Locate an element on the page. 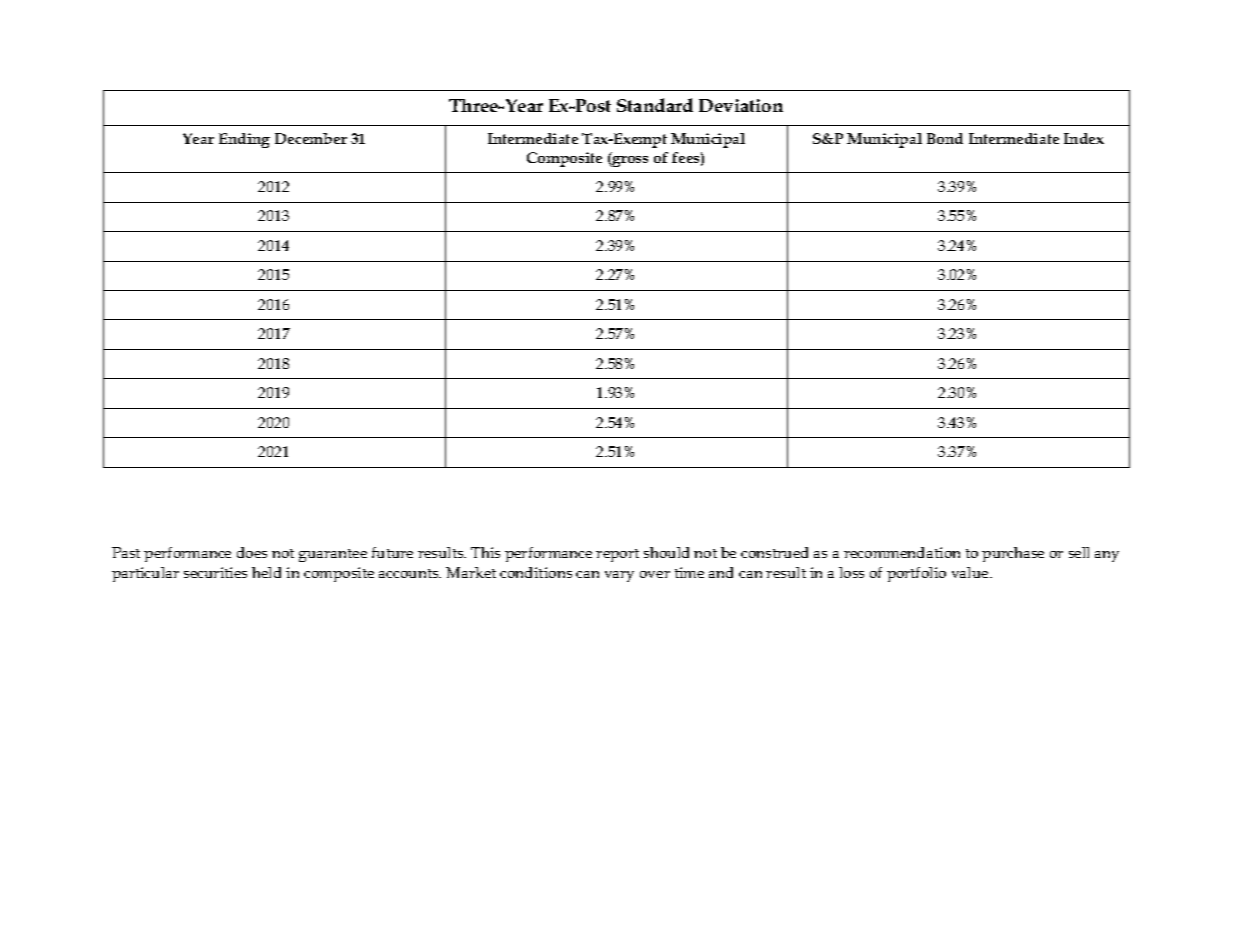 The image size is (1233, 952). Index is located at coordinates (1084, 138).
